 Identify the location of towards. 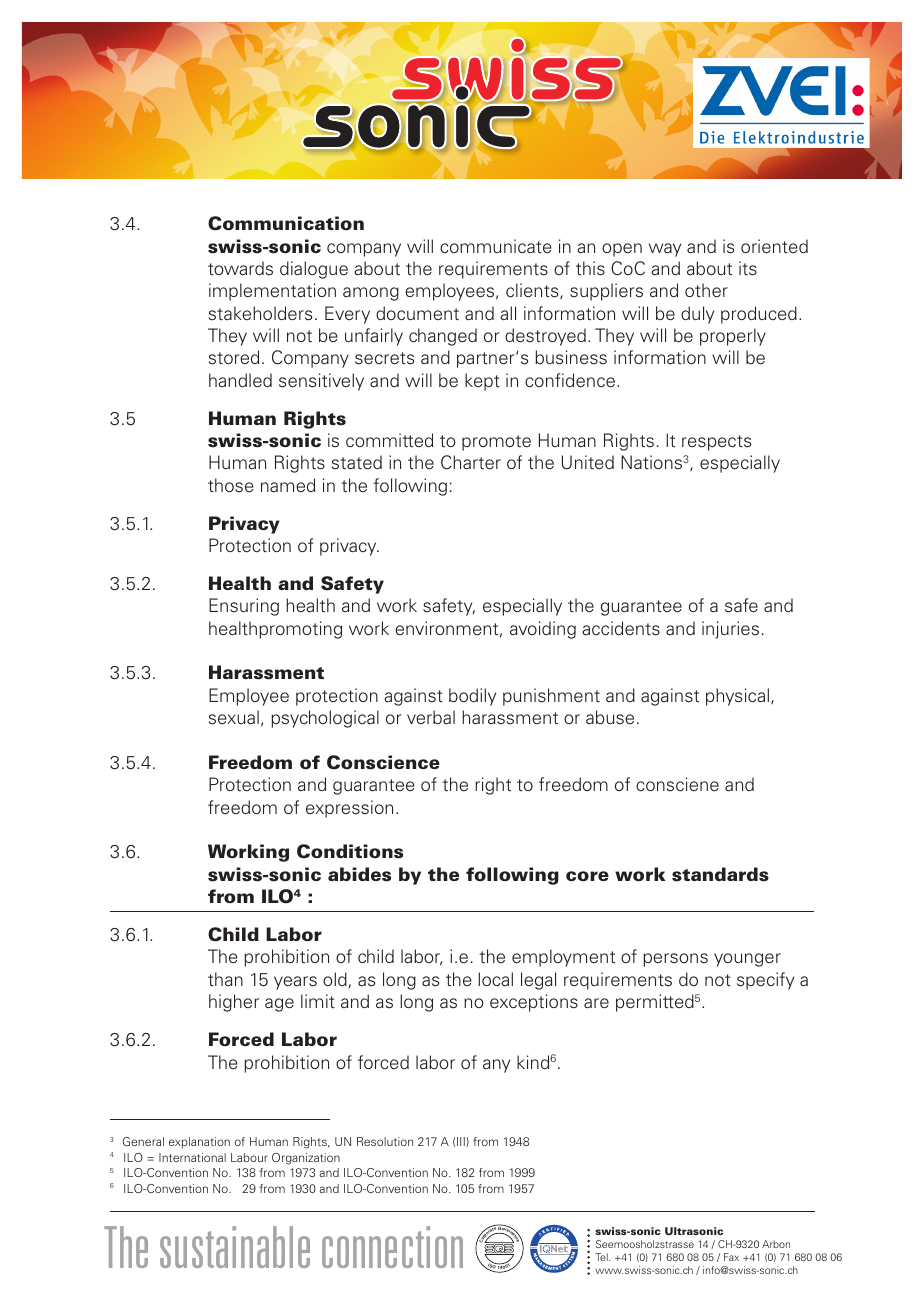
(240, 268).
